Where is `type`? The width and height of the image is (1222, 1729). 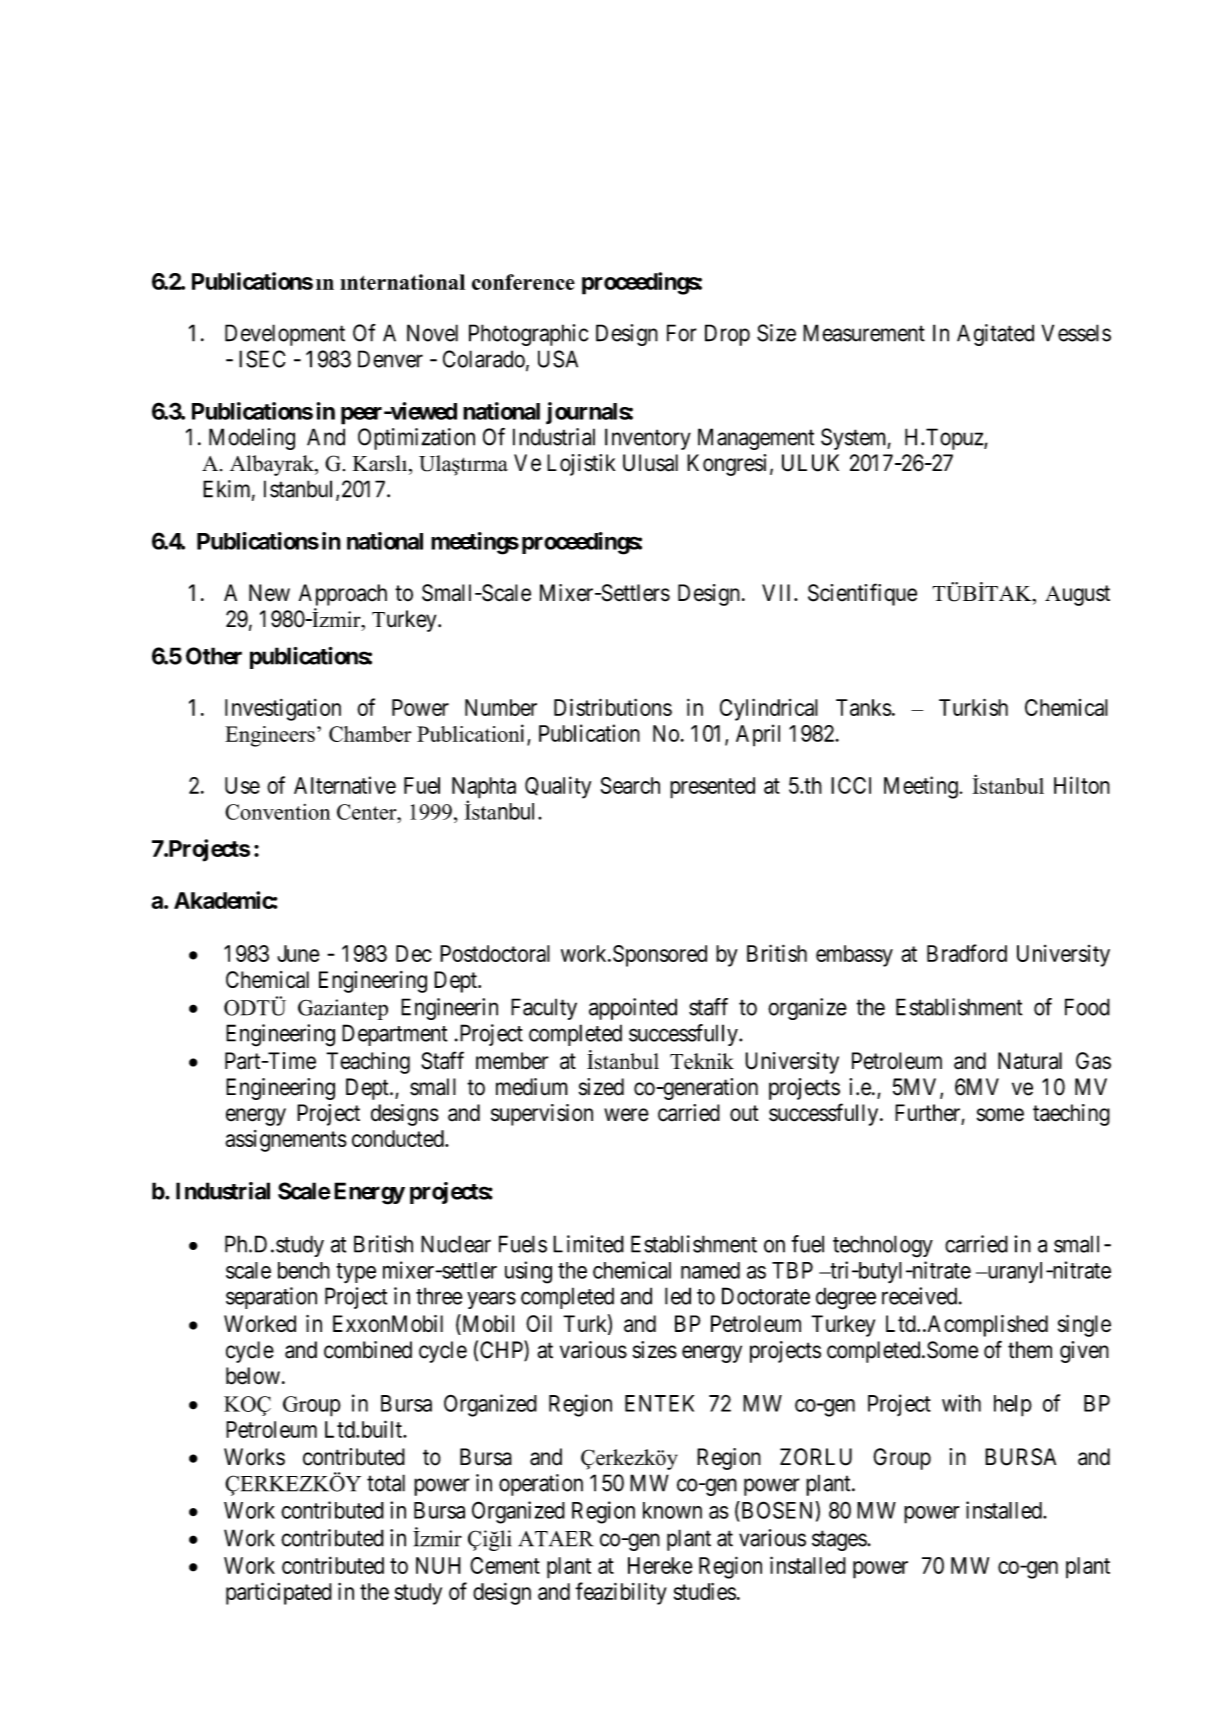 type is located at coordinates (356, 1273).
